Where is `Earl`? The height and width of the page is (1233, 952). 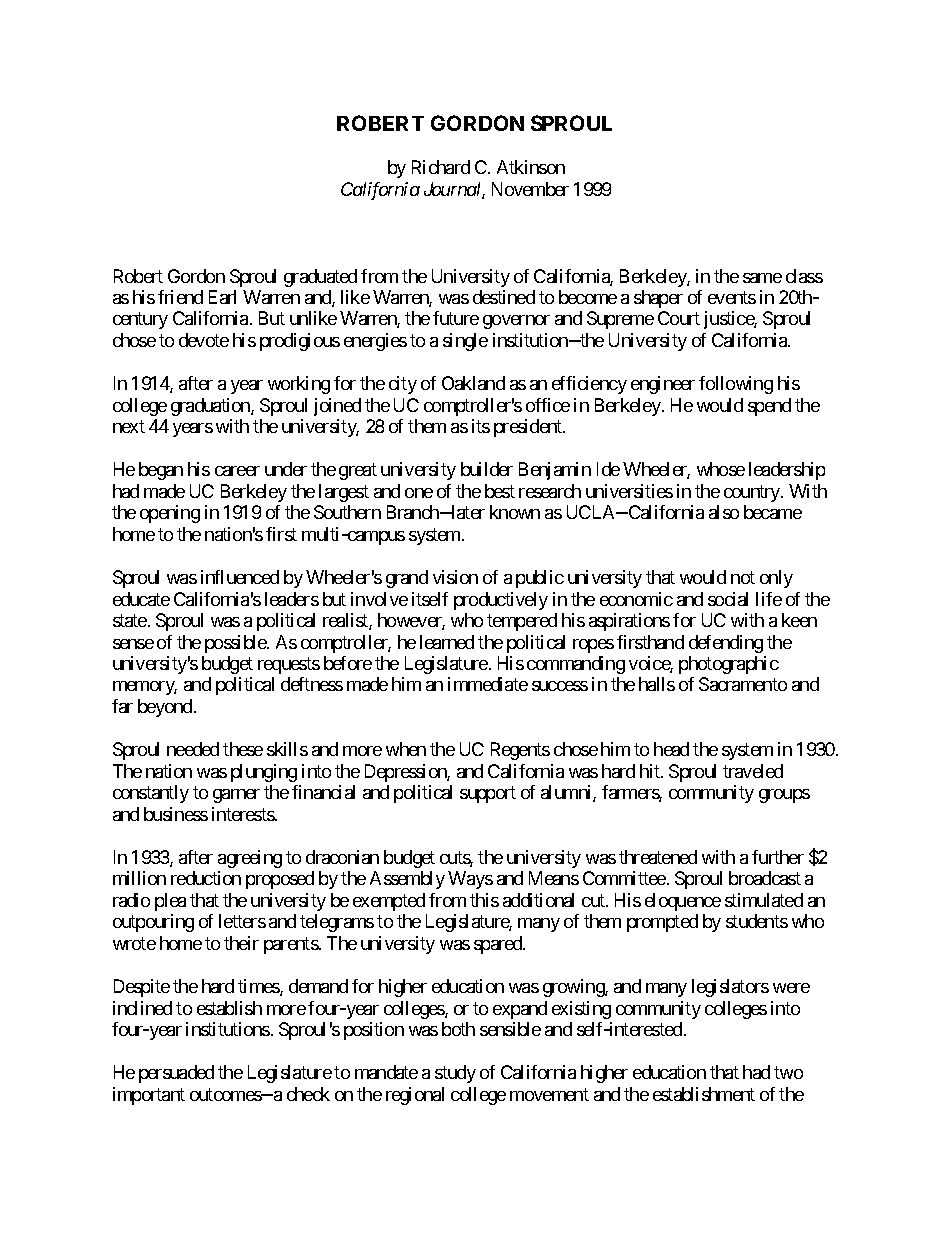 Earl is located at coordinates (222, 297).
